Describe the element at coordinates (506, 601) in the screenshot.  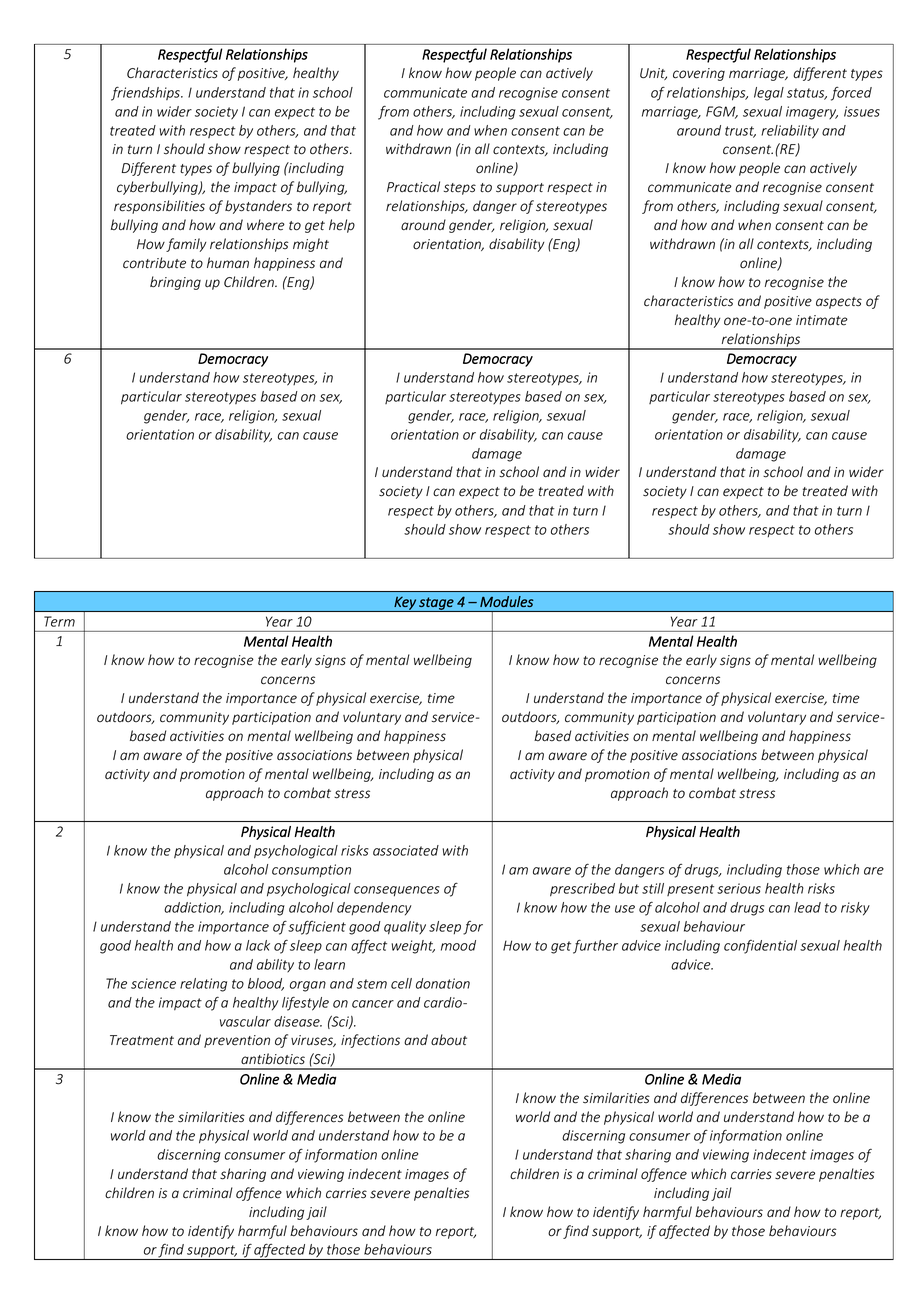
I see `Modules` at that location.
